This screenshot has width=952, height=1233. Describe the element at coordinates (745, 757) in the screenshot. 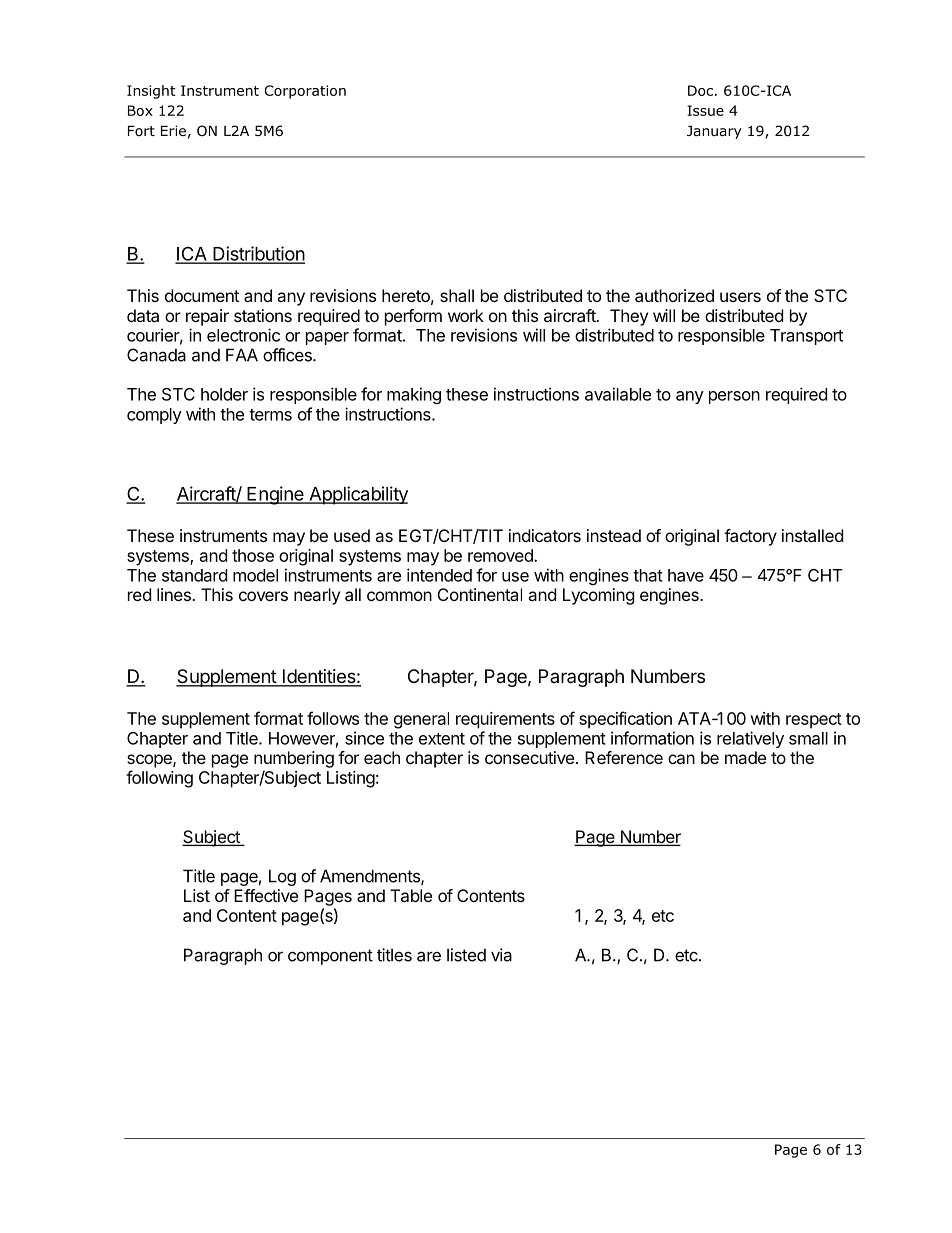

I see `made` at that location.
